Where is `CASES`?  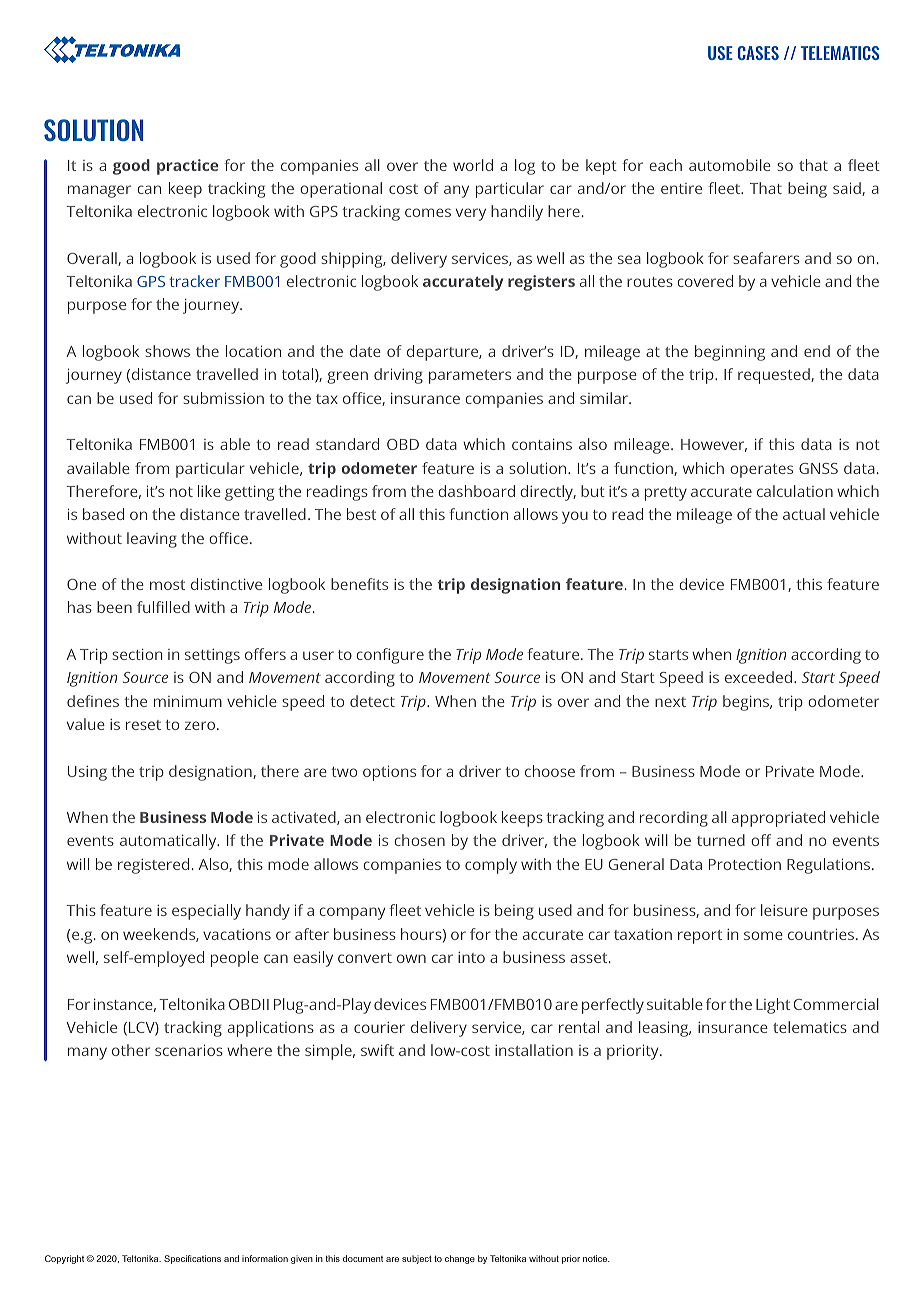 CASES is located at coordinates (758, 53).
